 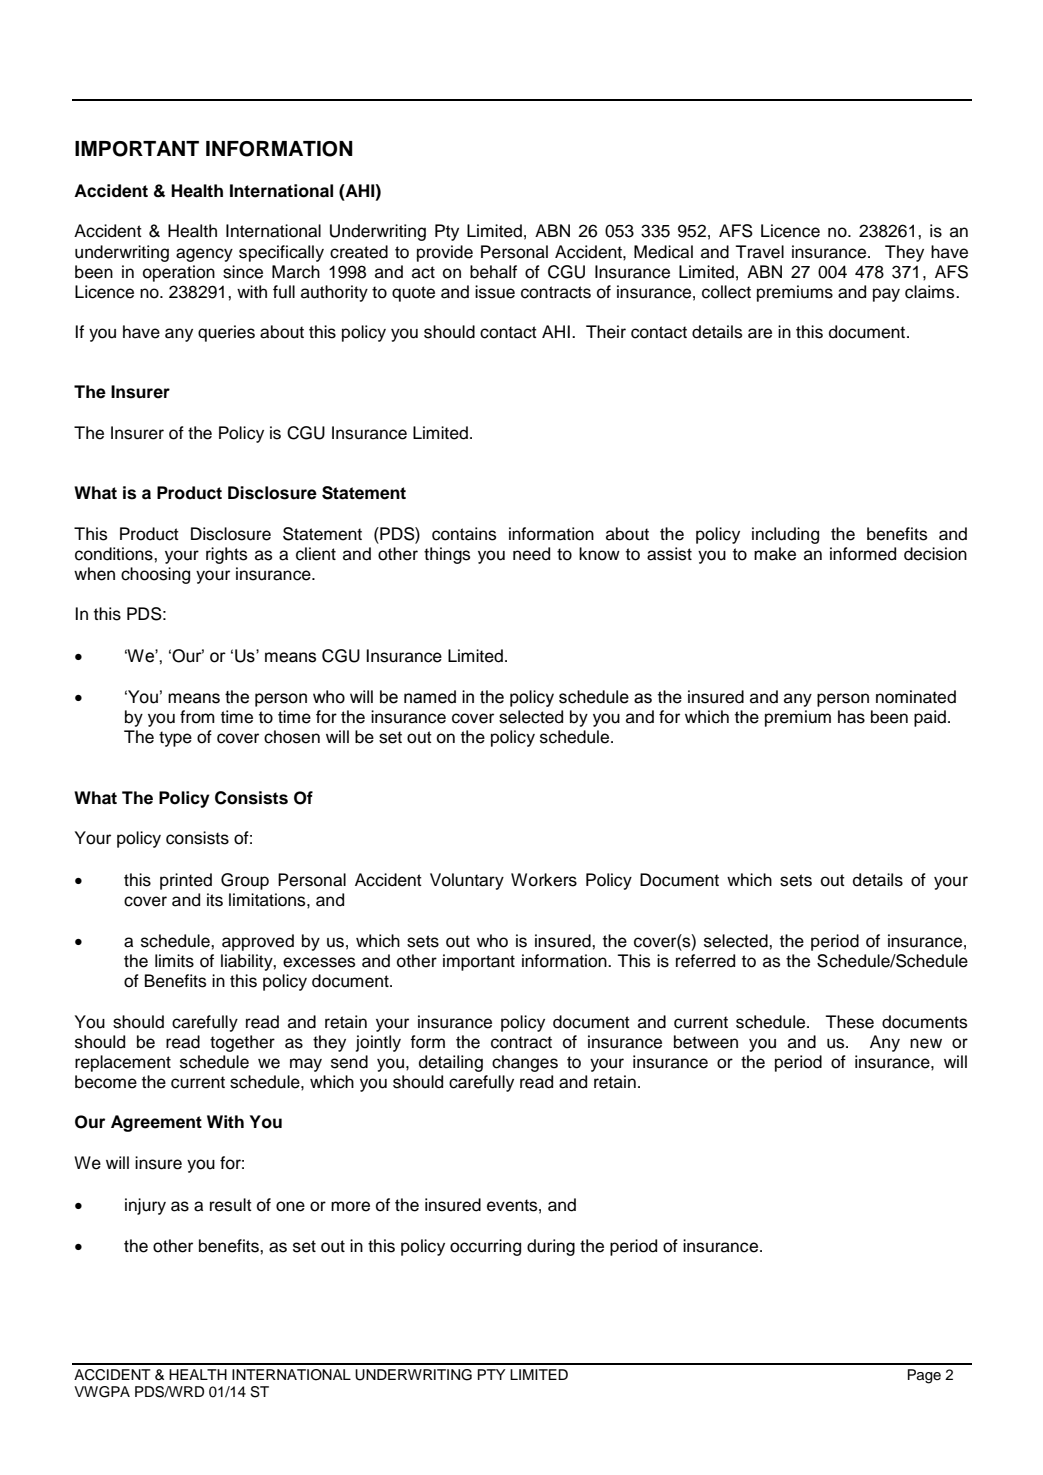 I want to click on result, so click(x=231, y=1205).
